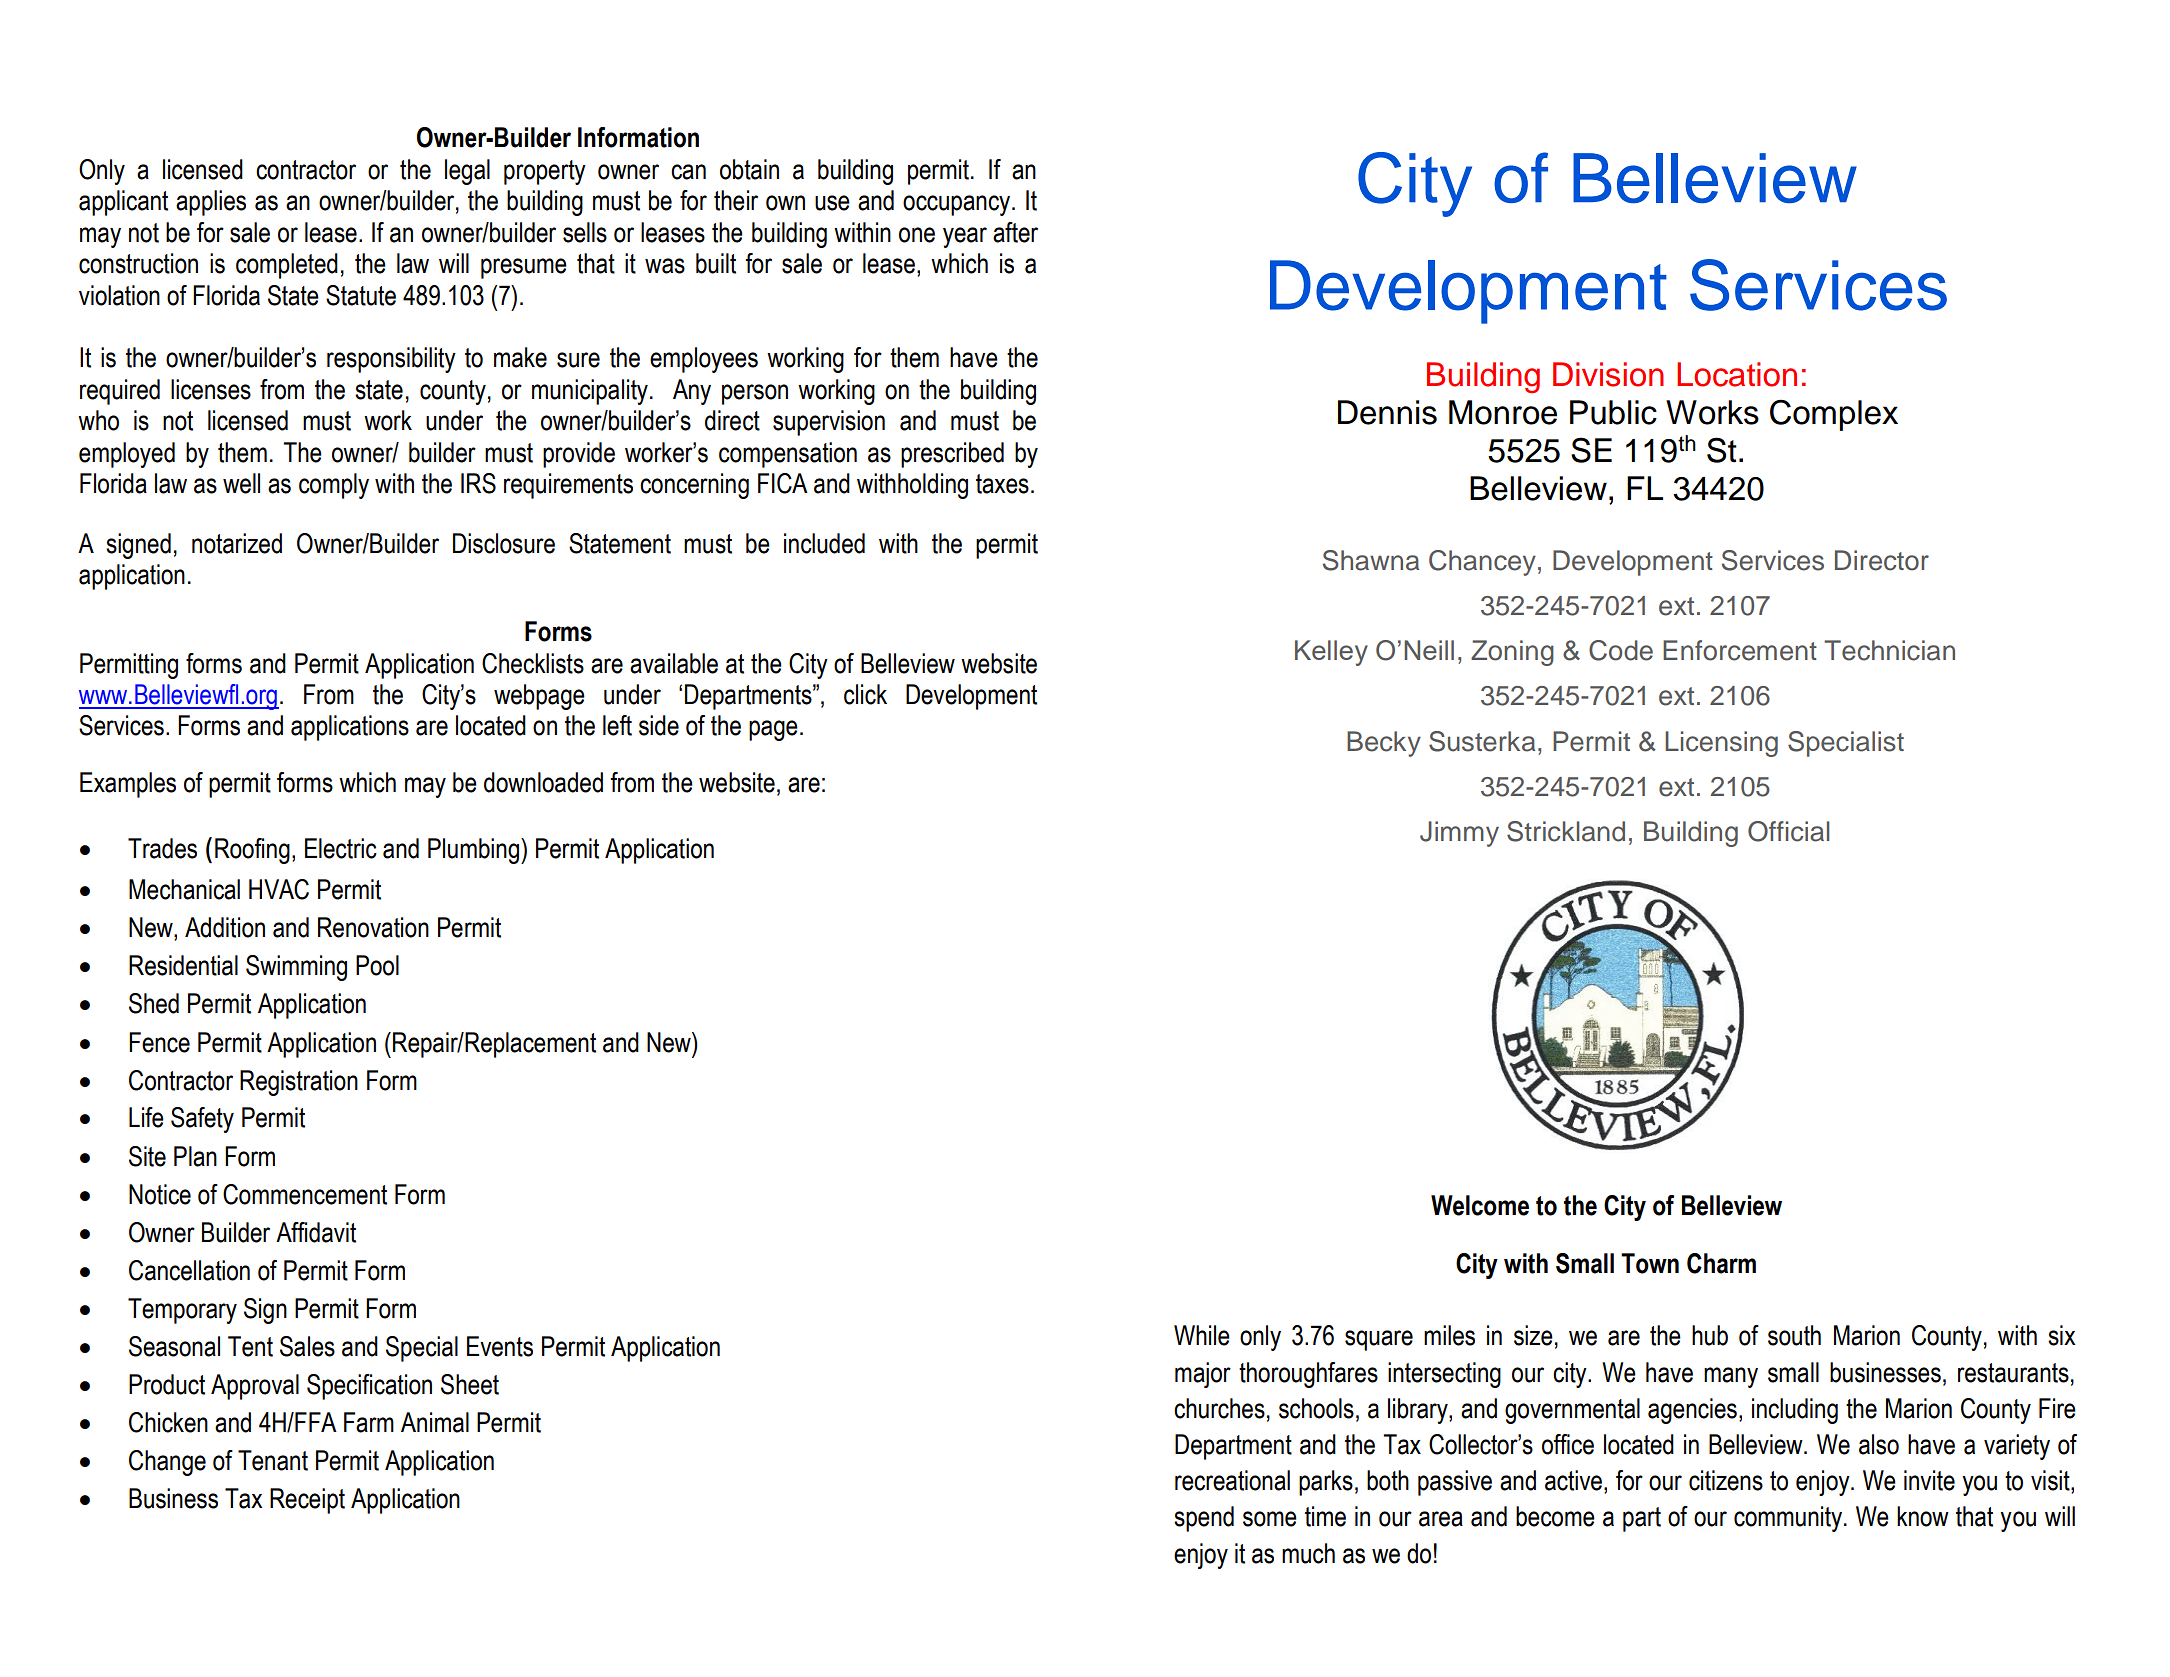  Describe the element at coordinates (1737, 374) in the screenshot. I see `Location` at that location.
